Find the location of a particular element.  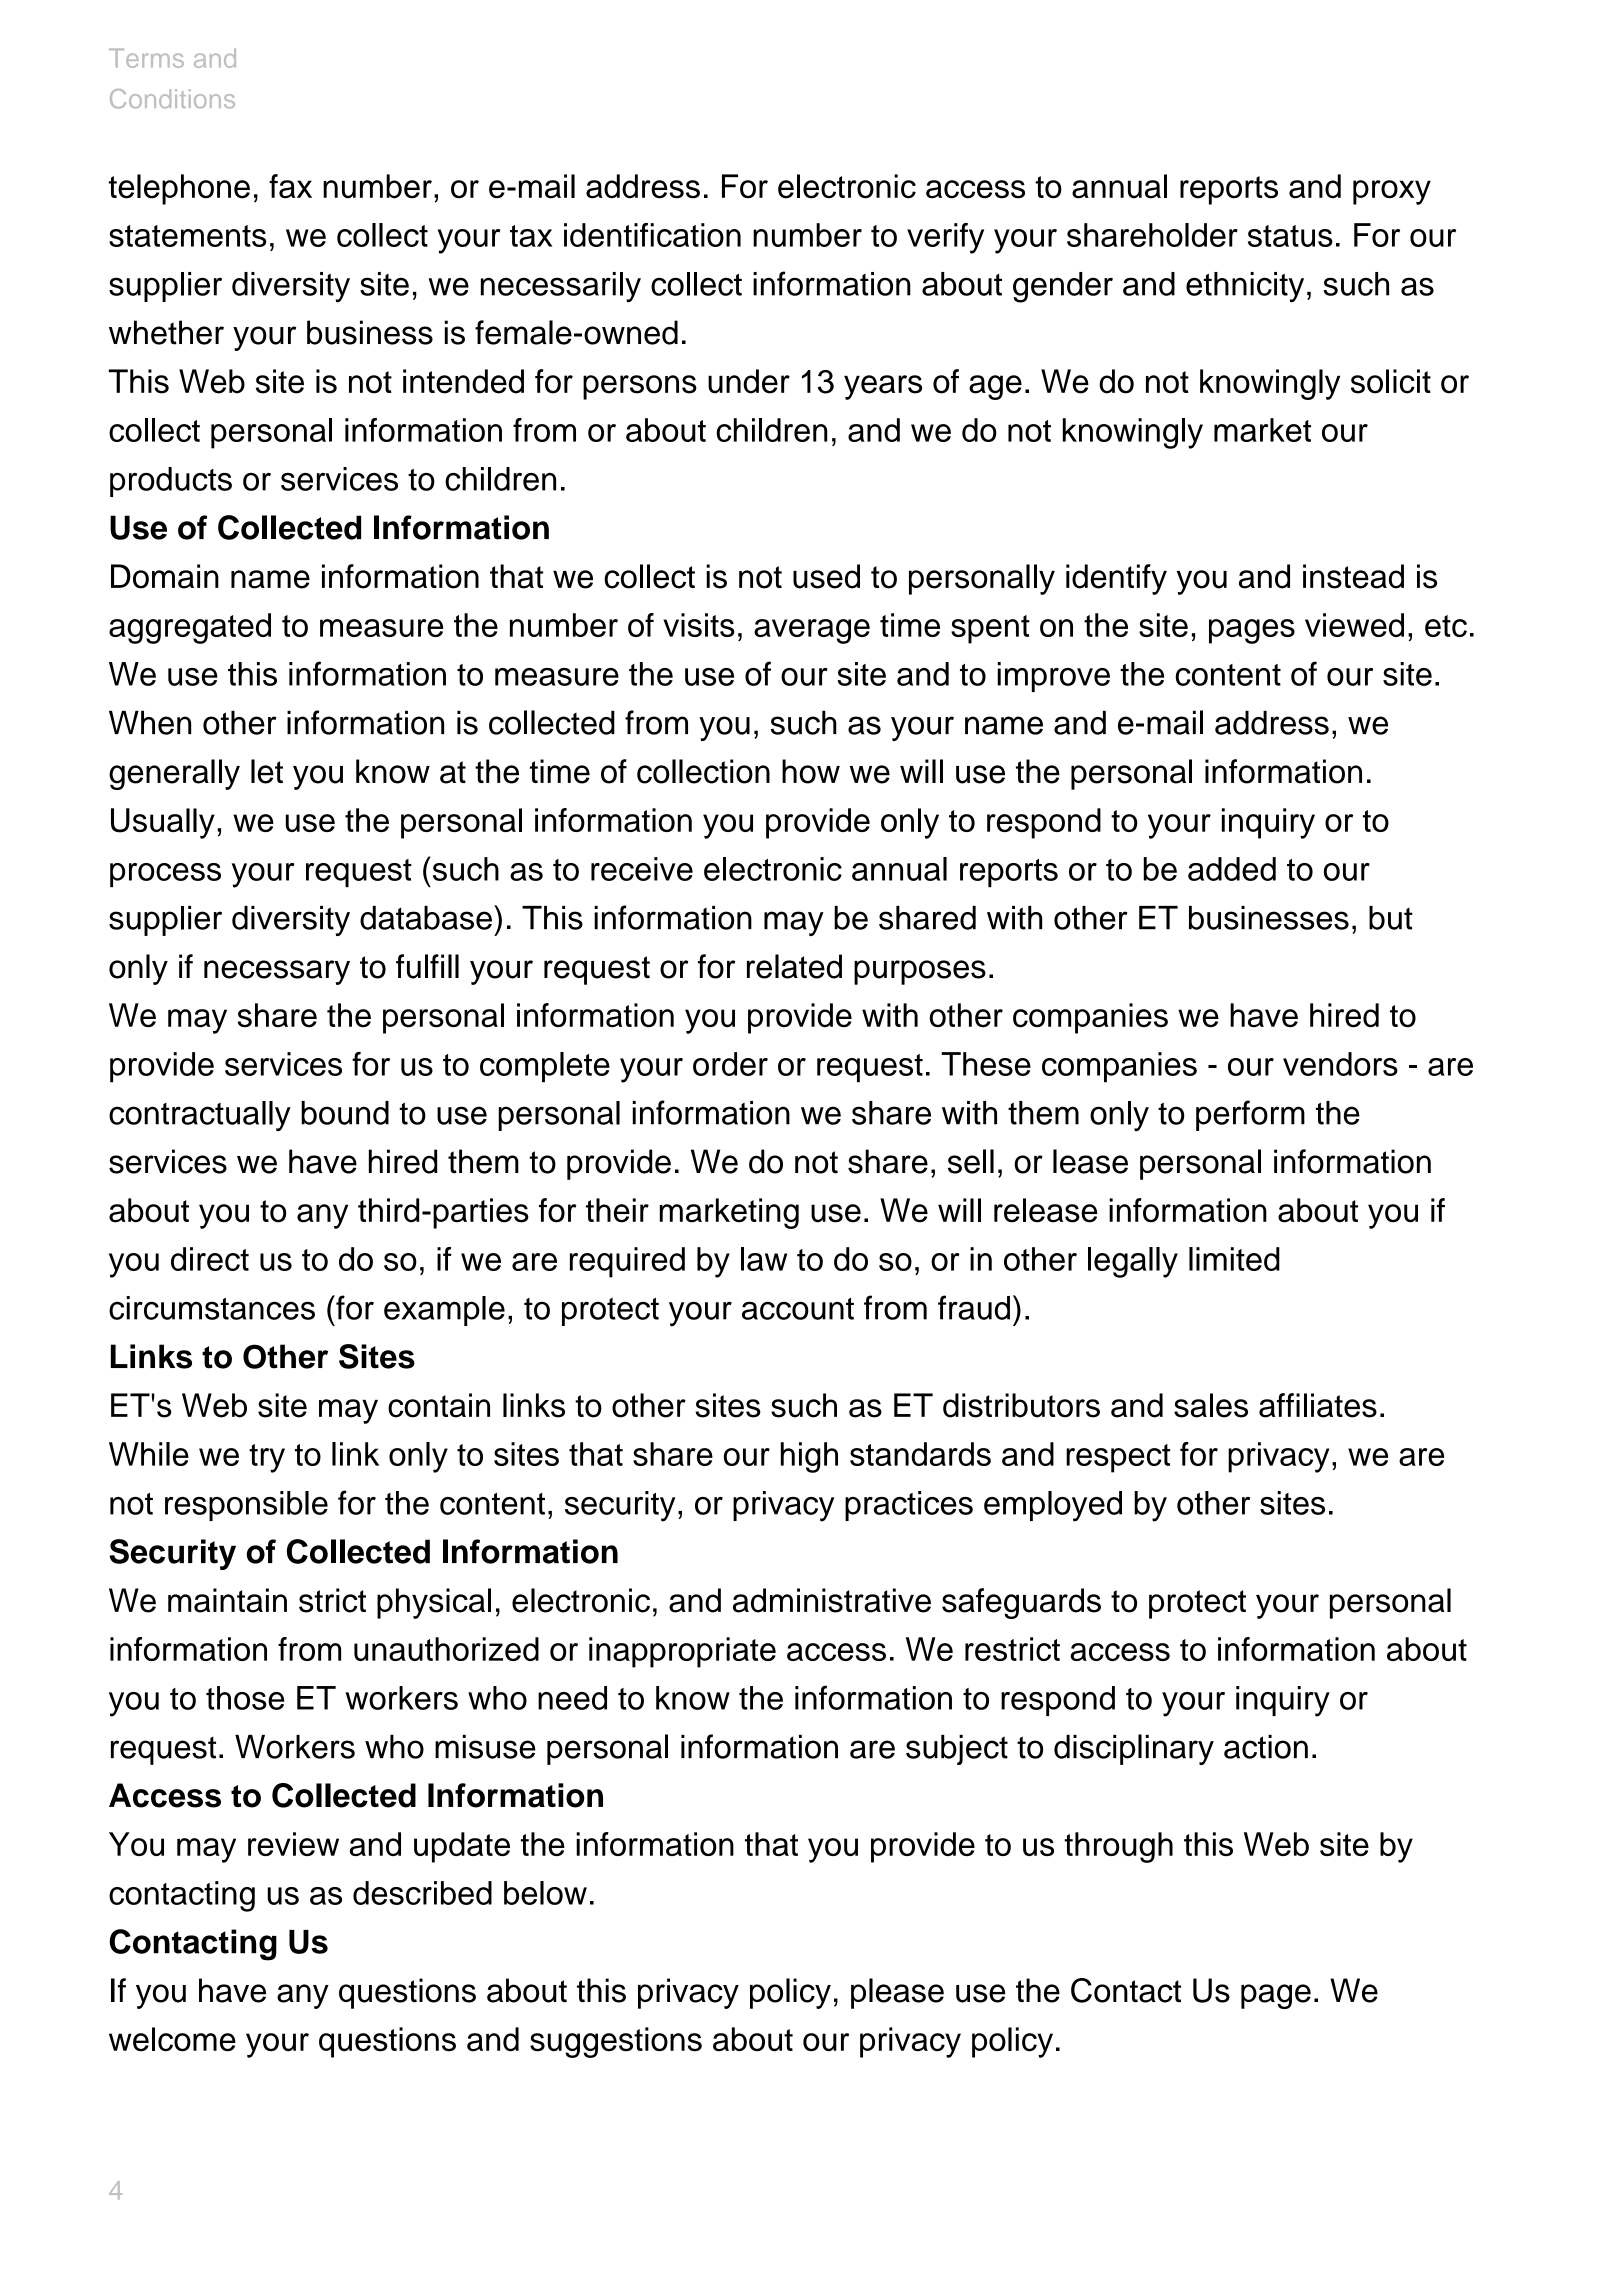

fax is located at coordinates (290, 186).
